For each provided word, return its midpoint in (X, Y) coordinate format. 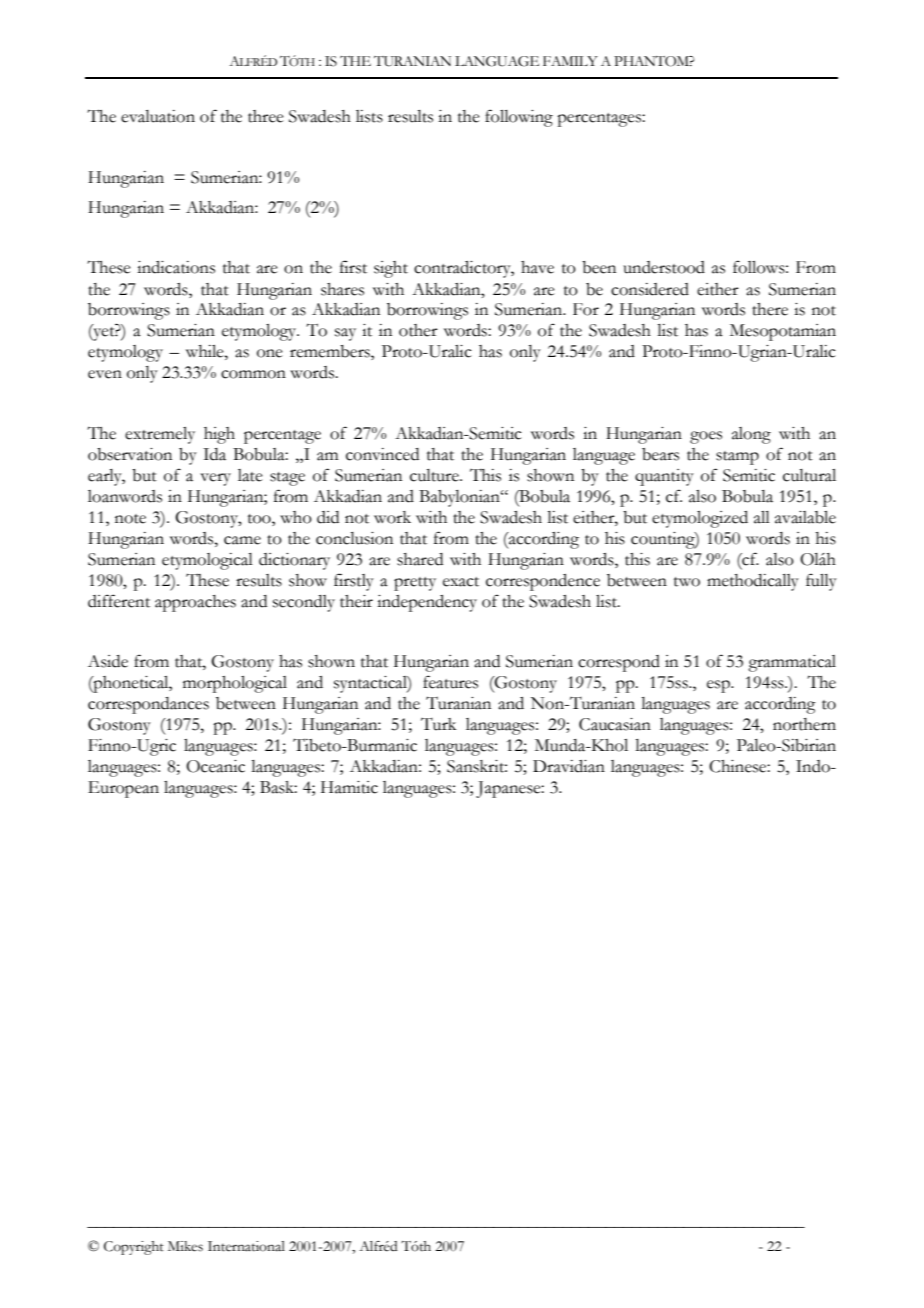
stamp (737, 458)
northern (804, 724)
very (215, 479)
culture (435, 475)
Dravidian (569, 766)
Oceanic (215, 766)
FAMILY (570, 61)
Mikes (185, 1246)
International (246, 1246)
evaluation (158, 116)
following (519, 118)
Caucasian (615, 724)
